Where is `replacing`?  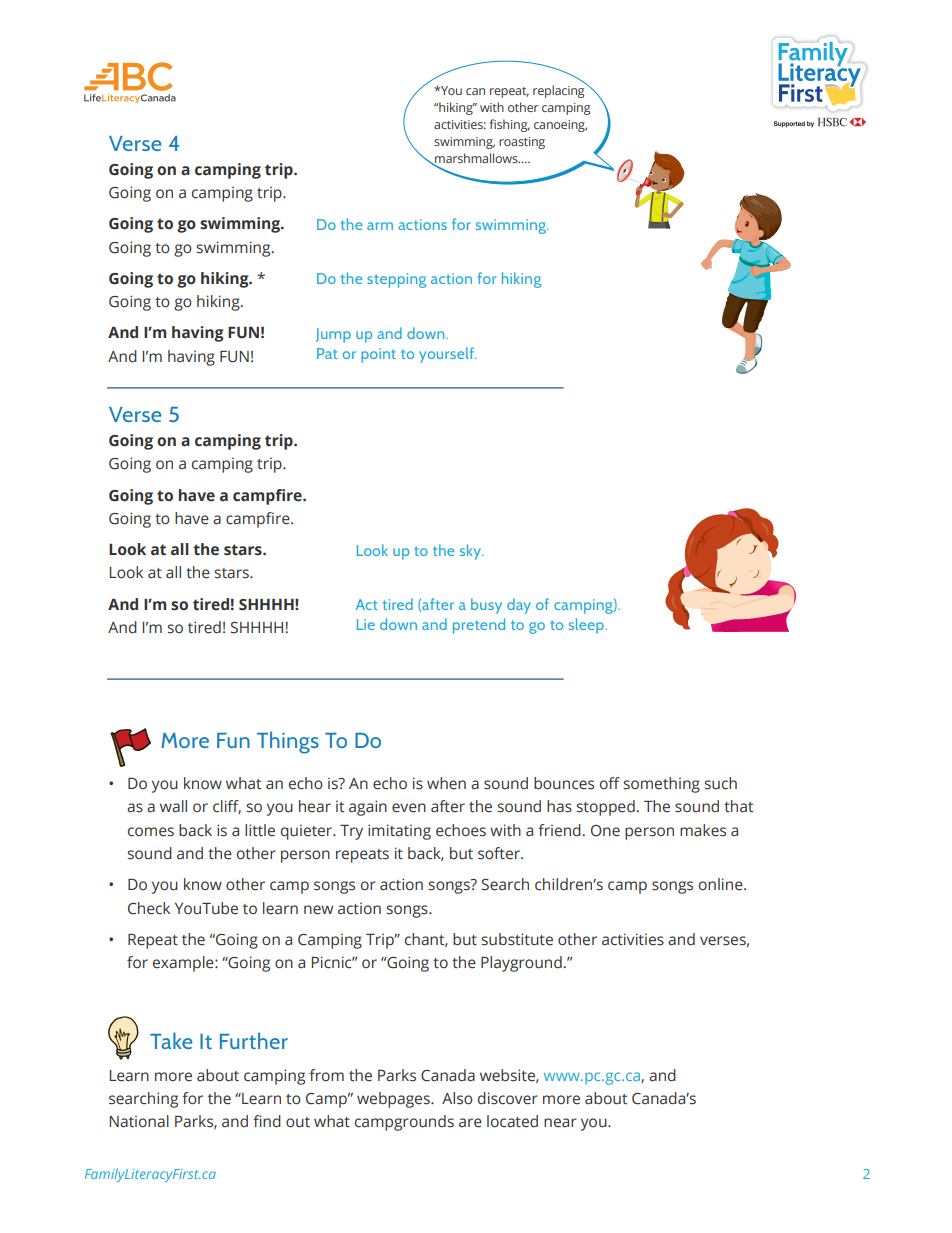
replacing is located at coordinates (560, 90).
